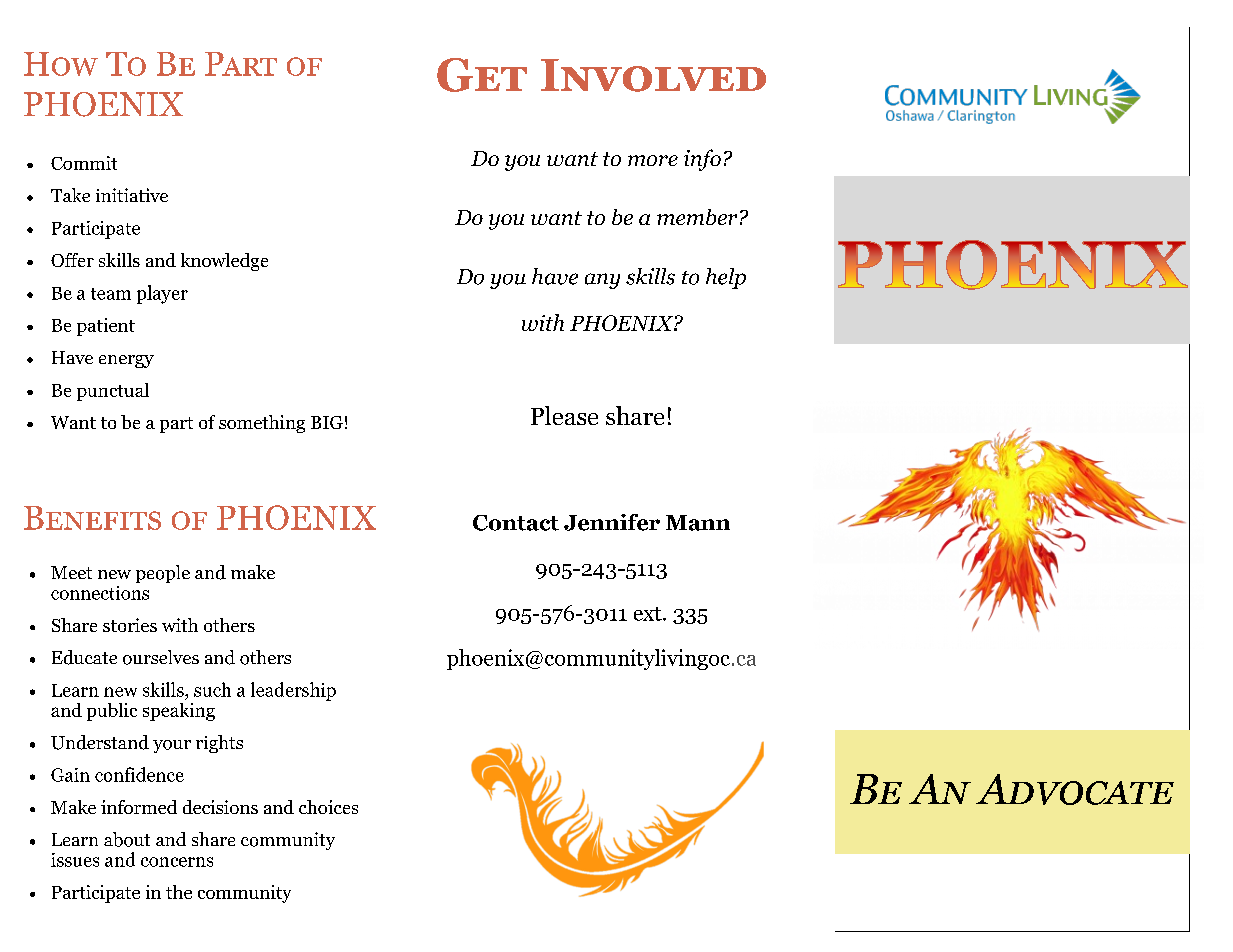  What do you see at coordinates (212, 689) in the page?
I see `such` at bounding box center [212, 689].
